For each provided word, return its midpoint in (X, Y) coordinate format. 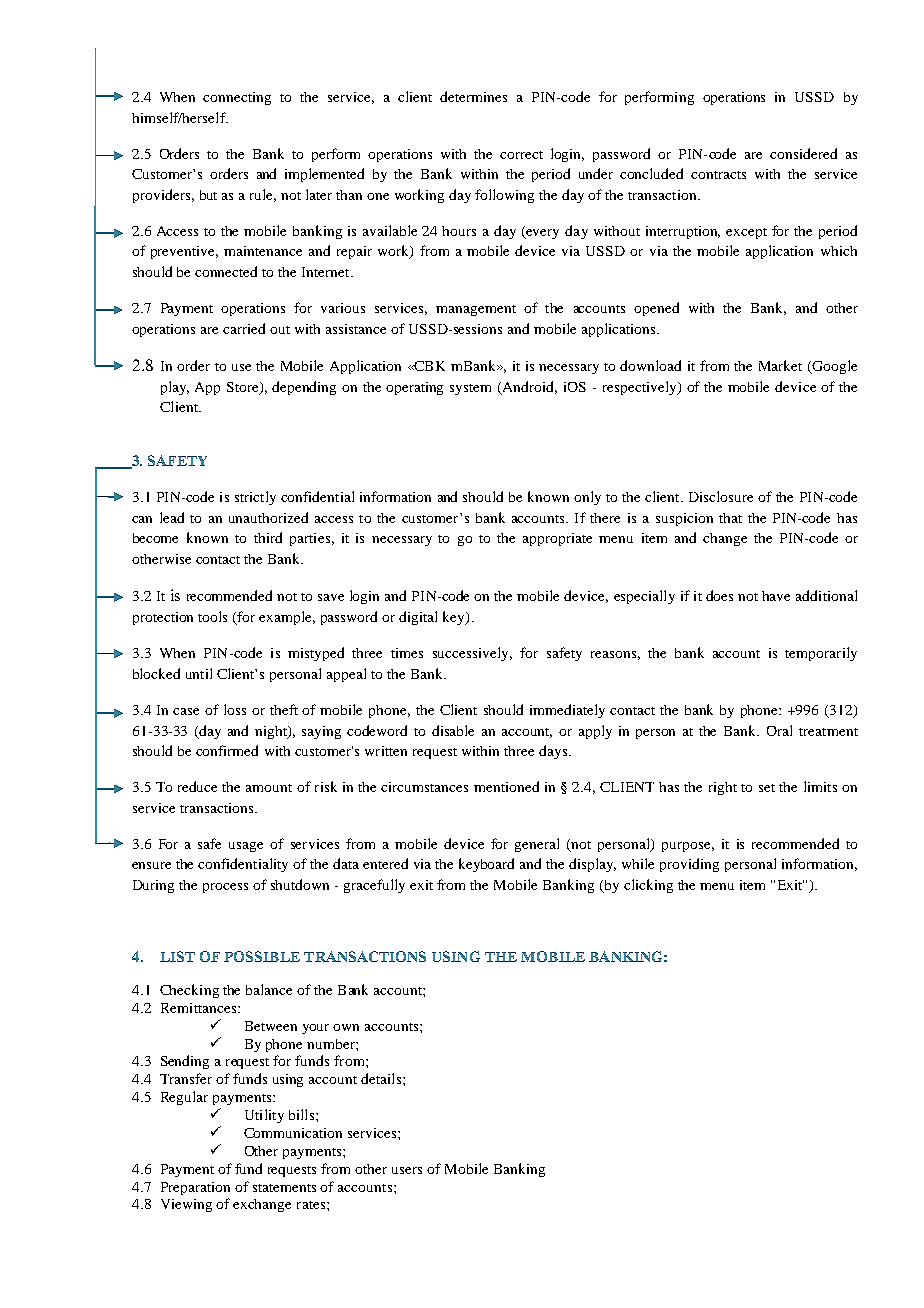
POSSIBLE (262, 956)
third (268, 537)
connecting (237, 98)
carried (244, 328)
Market (780, 365)
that (730, 518)
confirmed (227, 750)
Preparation (195, 1188)
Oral (779, 730)
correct (521, 155)
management (476, 310)
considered (803, 153)
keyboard (486, 865)
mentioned (506, 786)
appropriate (557, 539)
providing (689, 865)
